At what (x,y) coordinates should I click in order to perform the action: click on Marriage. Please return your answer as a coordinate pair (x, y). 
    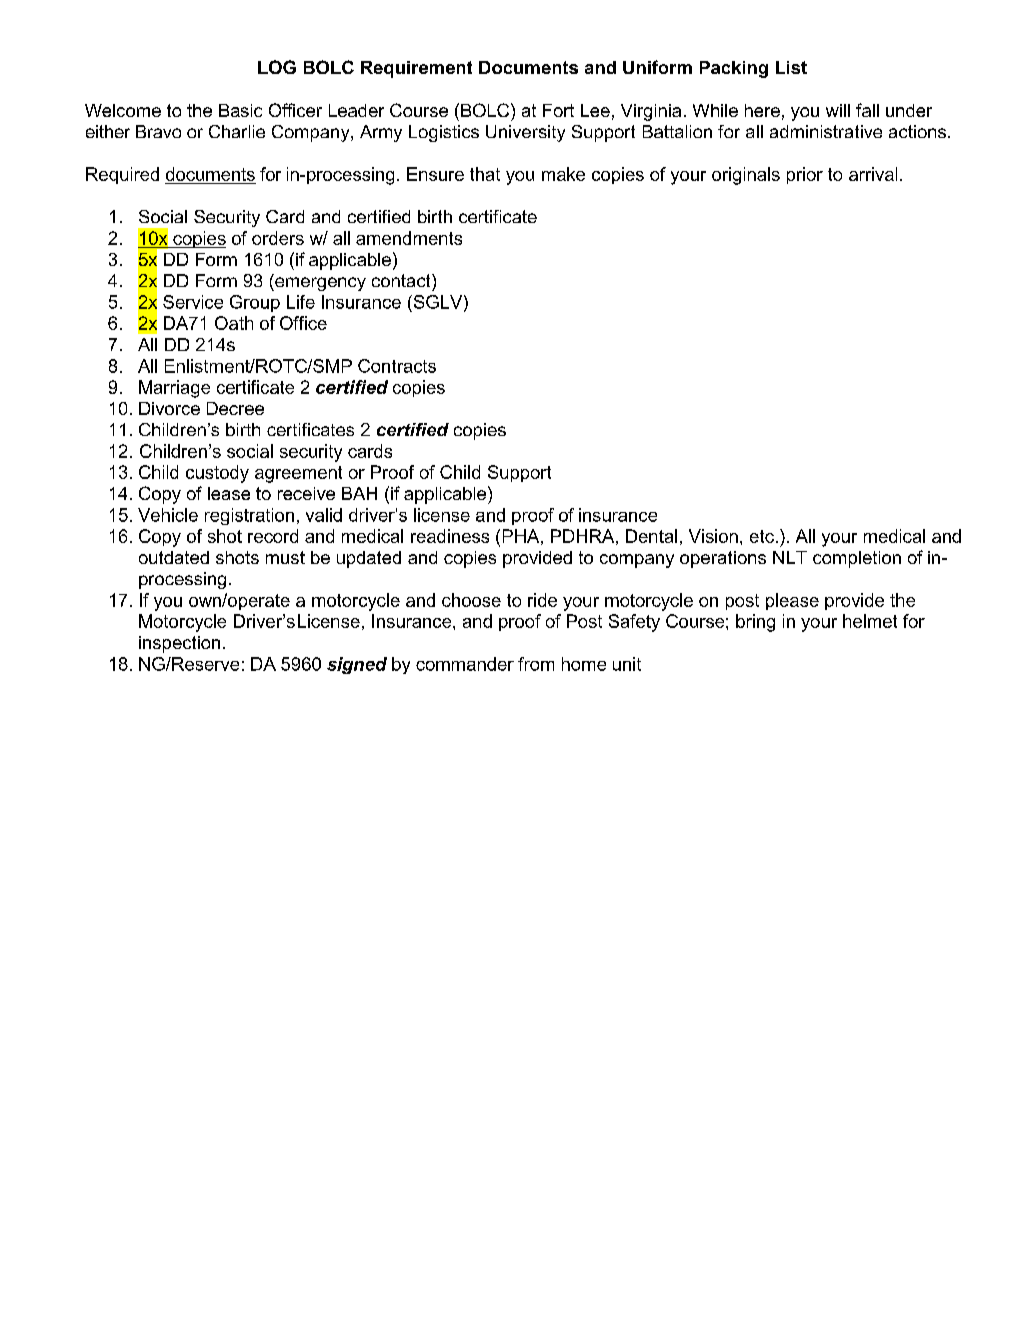
    Looking at the image, I should click on (174, 389).
